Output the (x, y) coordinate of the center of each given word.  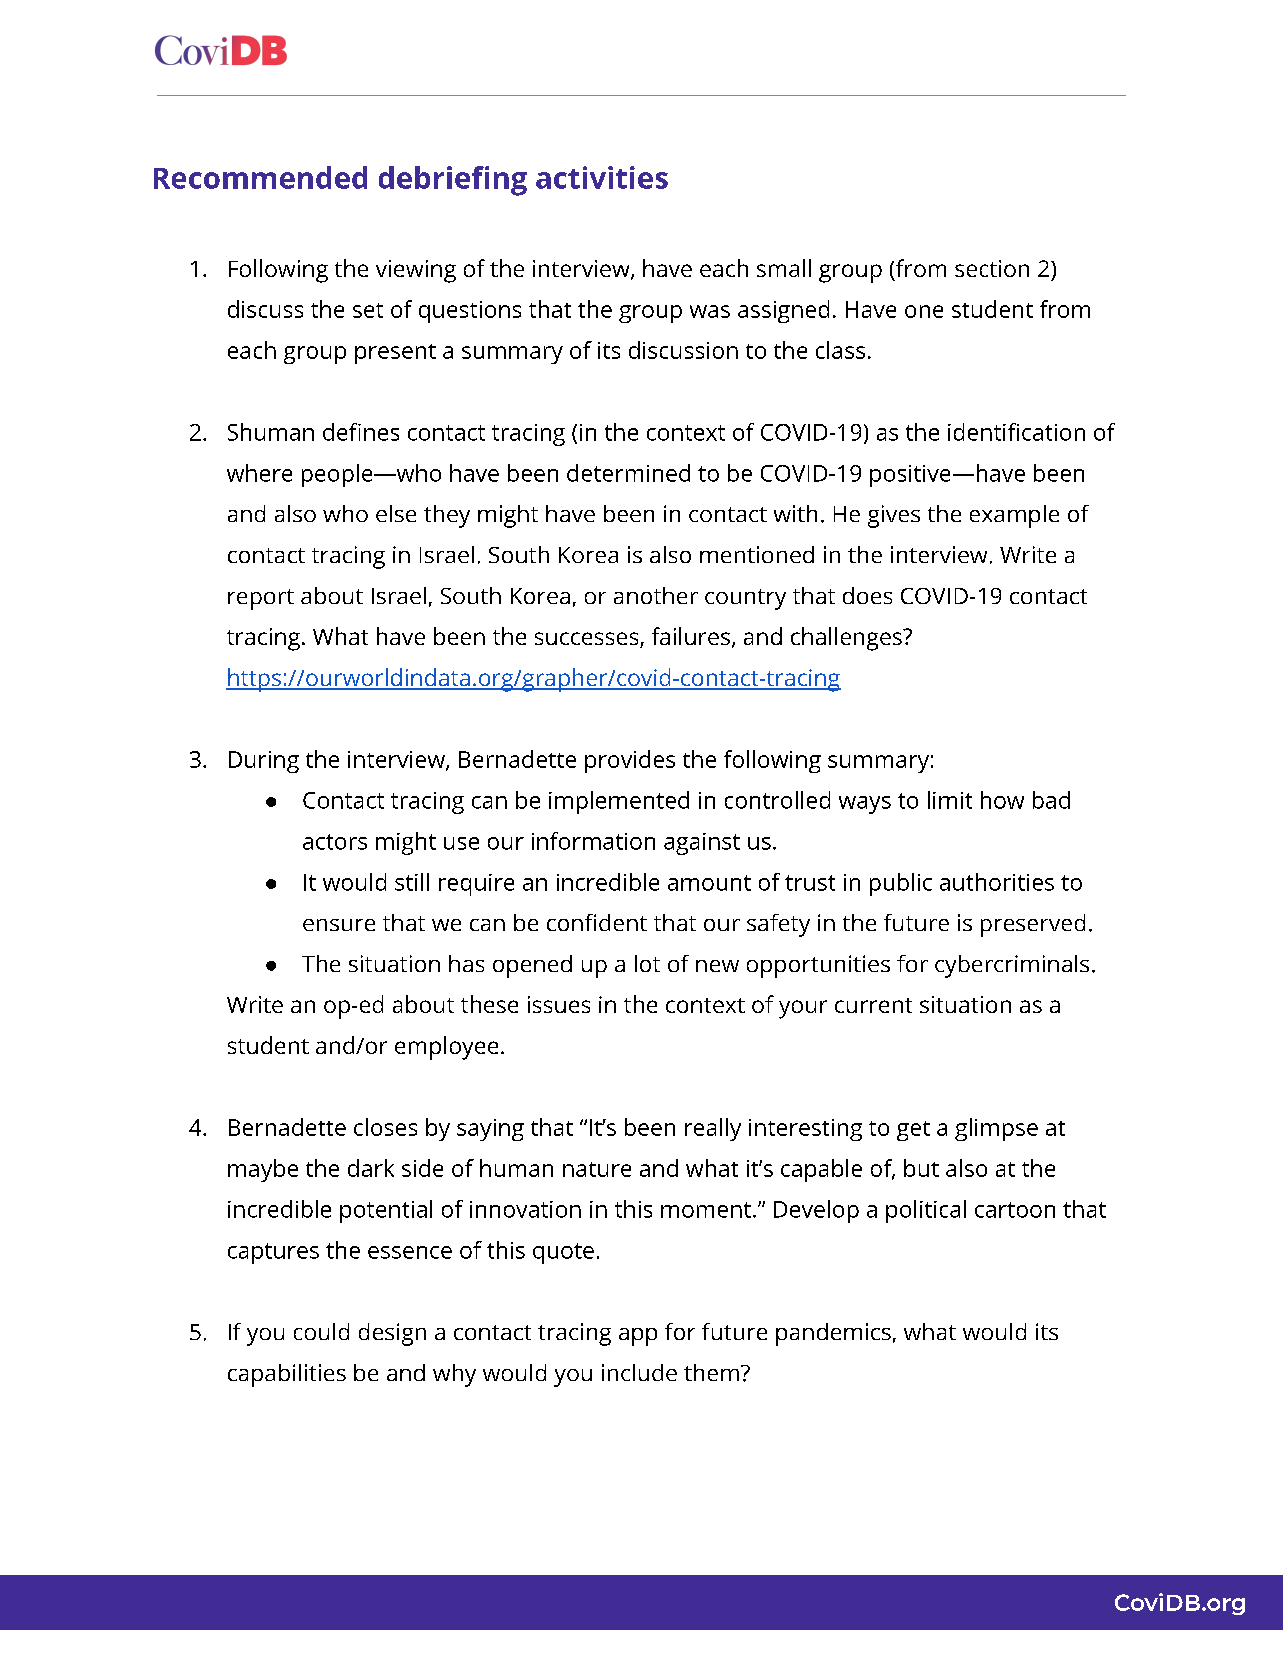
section (992, 268)
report (261, 599)
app (638, 1337)
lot (647, 963)
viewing (416, 271)
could (321, 1331)
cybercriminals (1012, 966)
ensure (339, 925)
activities (602, 177)
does (867, 595)
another (656, 595)
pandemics (833, 1334)
